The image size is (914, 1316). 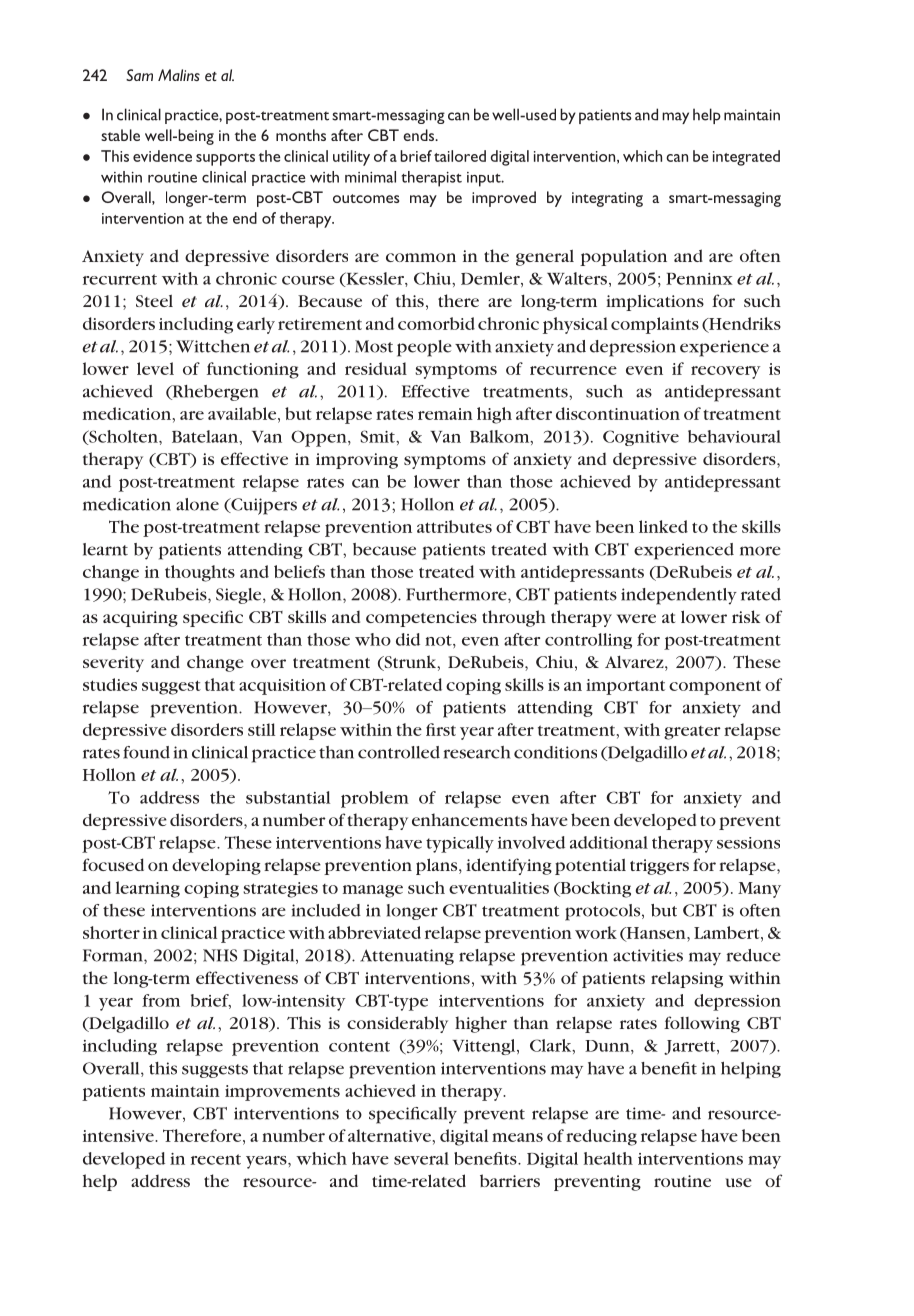 I want to click on people, so click(x=424, y=348).
